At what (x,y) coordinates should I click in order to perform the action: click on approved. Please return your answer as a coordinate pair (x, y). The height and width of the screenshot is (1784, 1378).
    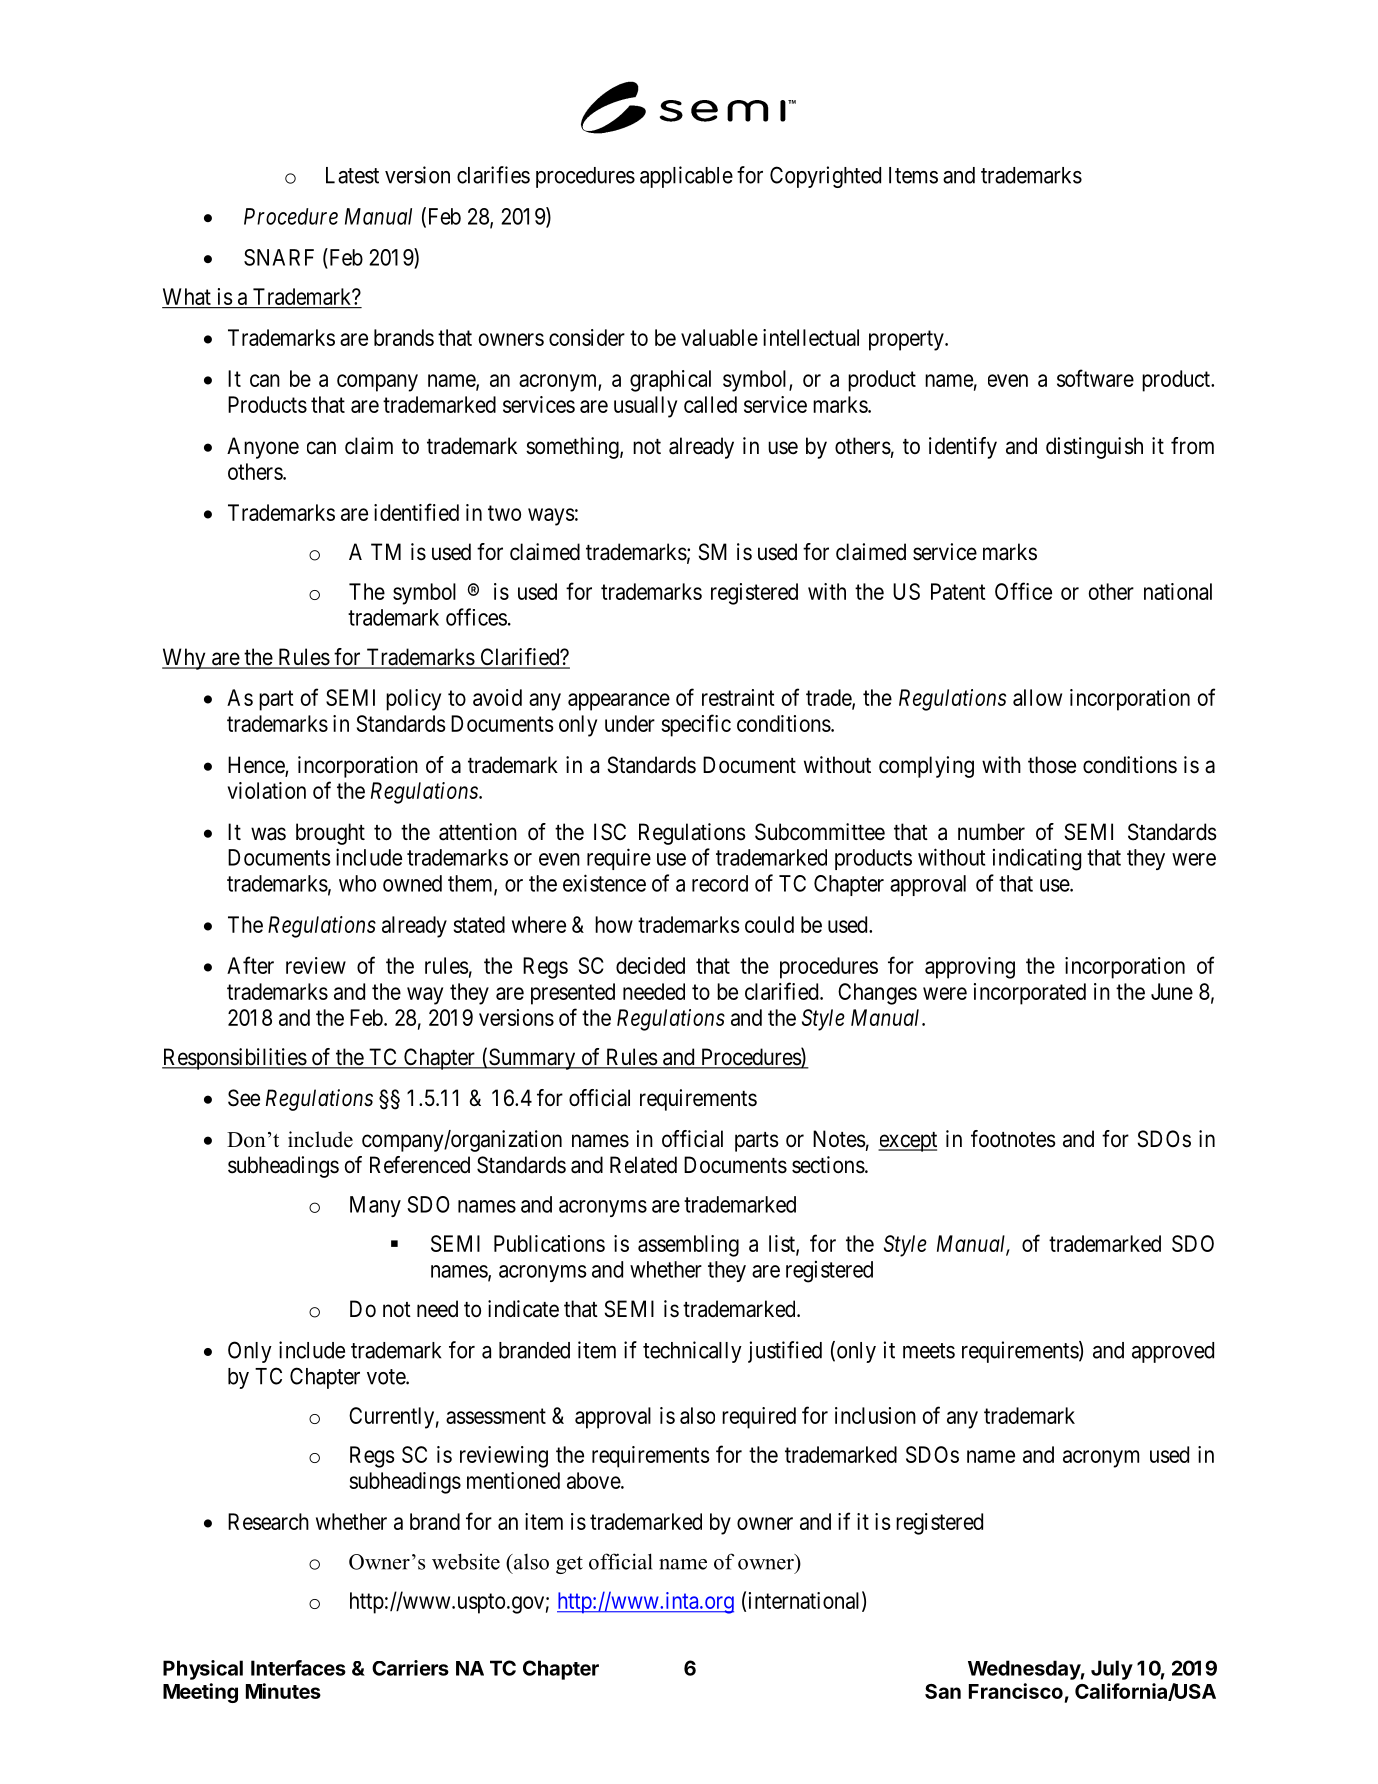
    Looking at the image, I should click on (1173, 1352).
